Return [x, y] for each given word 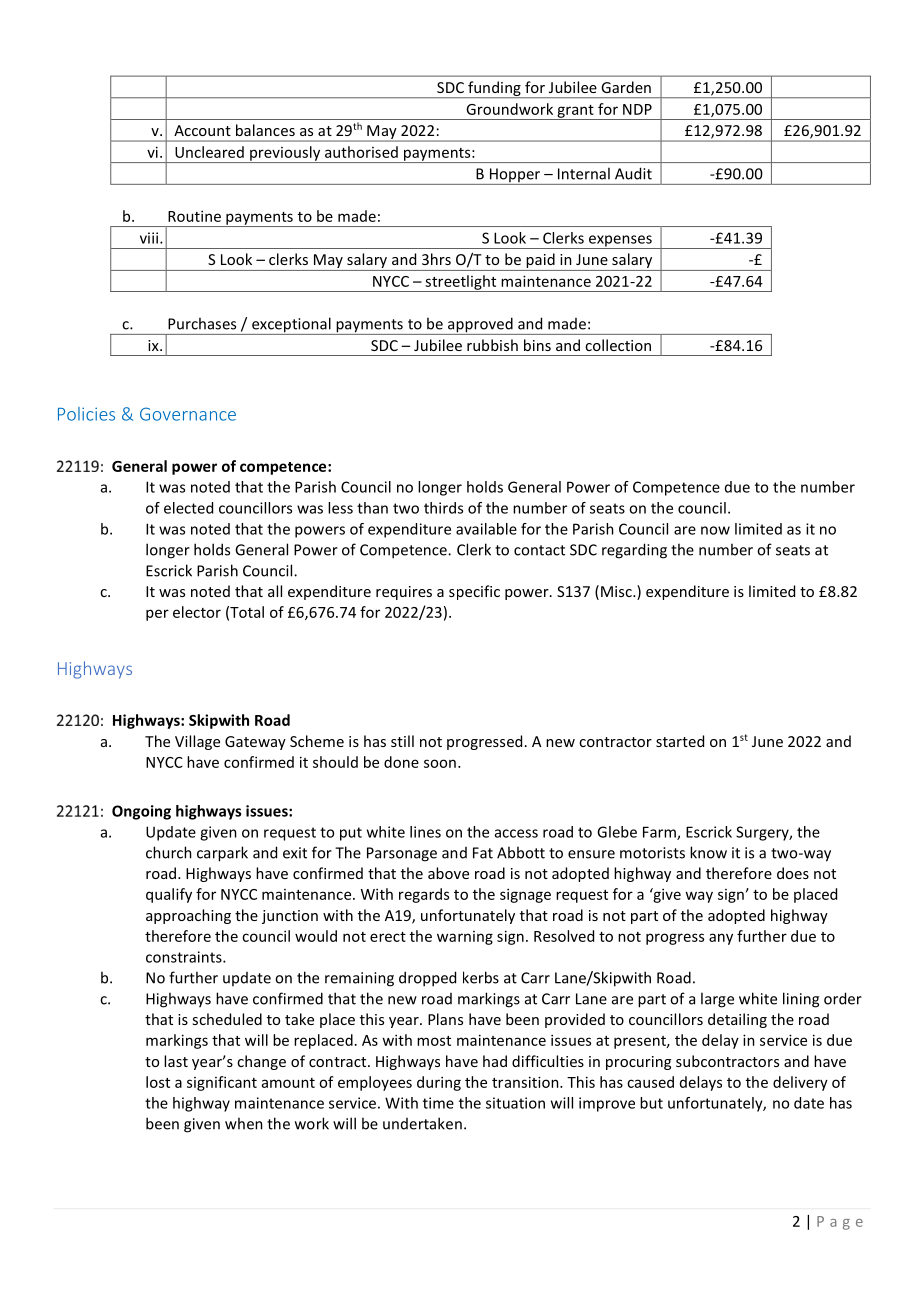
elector [197, 612]
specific [474, 592]
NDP [637, 109]
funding [494, 89]
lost [158, 1082]
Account [202, 130]
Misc [617, 591]
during [439, 1083]
